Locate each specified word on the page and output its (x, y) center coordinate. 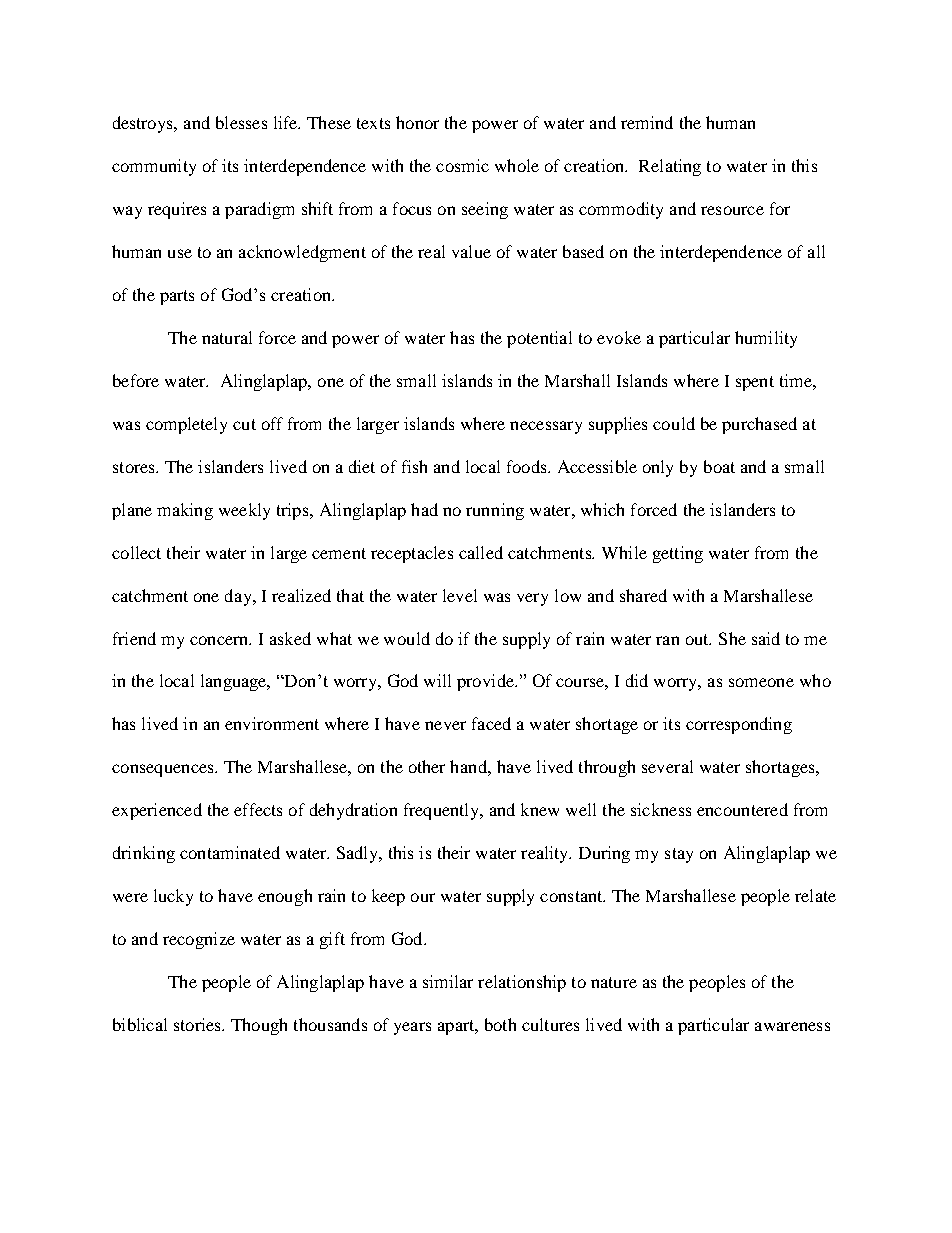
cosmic (462, 165)
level (460, 595)
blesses (241, 122)
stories (198, 1024)
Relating (670, 167)
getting (678, 554)
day (239, 597)
